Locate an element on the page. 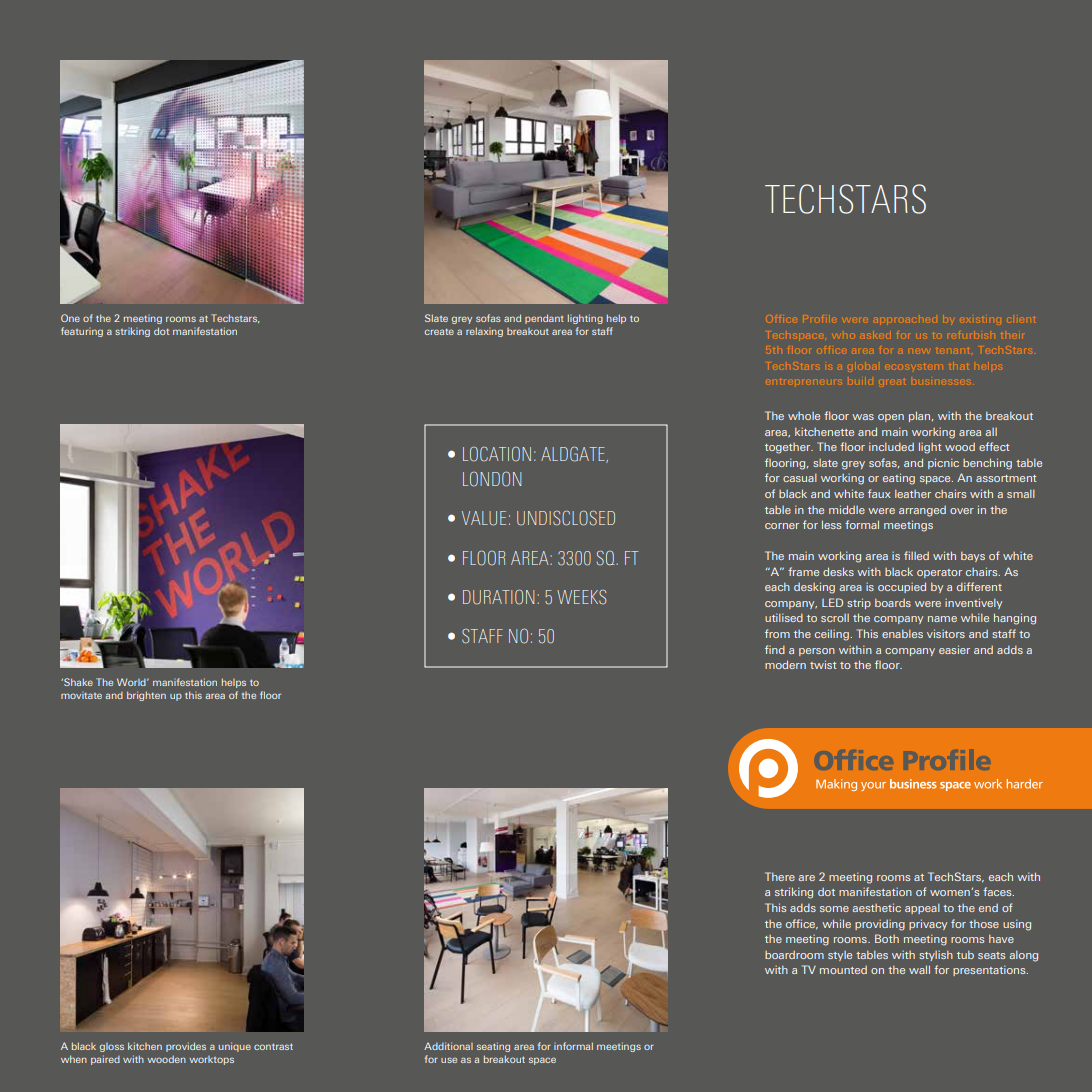 The height and width of the document is (1092, 1092). brighten is located at coordinates (146, 696).
